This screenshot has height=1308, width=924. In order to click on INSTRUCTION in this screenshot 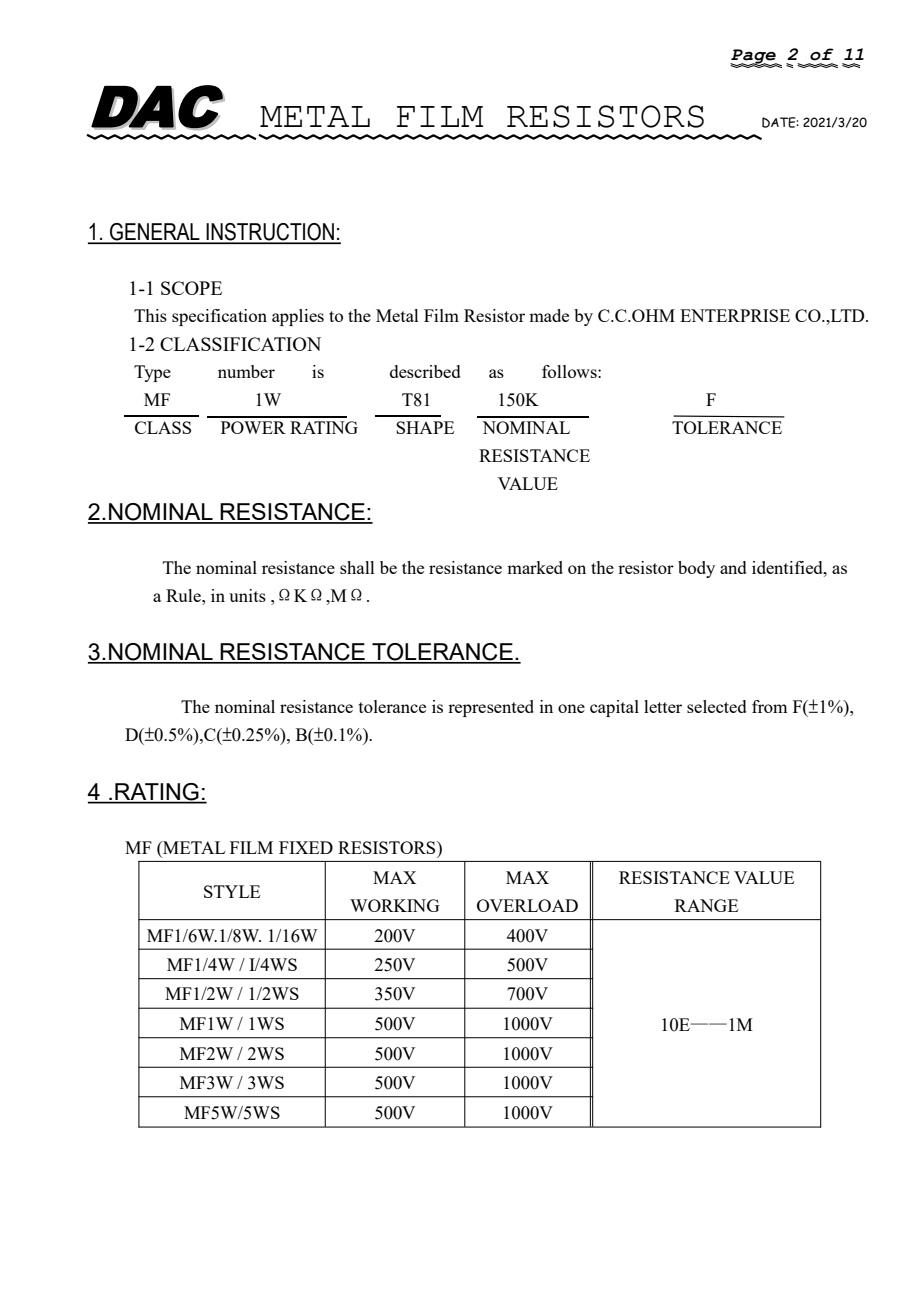, I will do `click(270, 233)`.
